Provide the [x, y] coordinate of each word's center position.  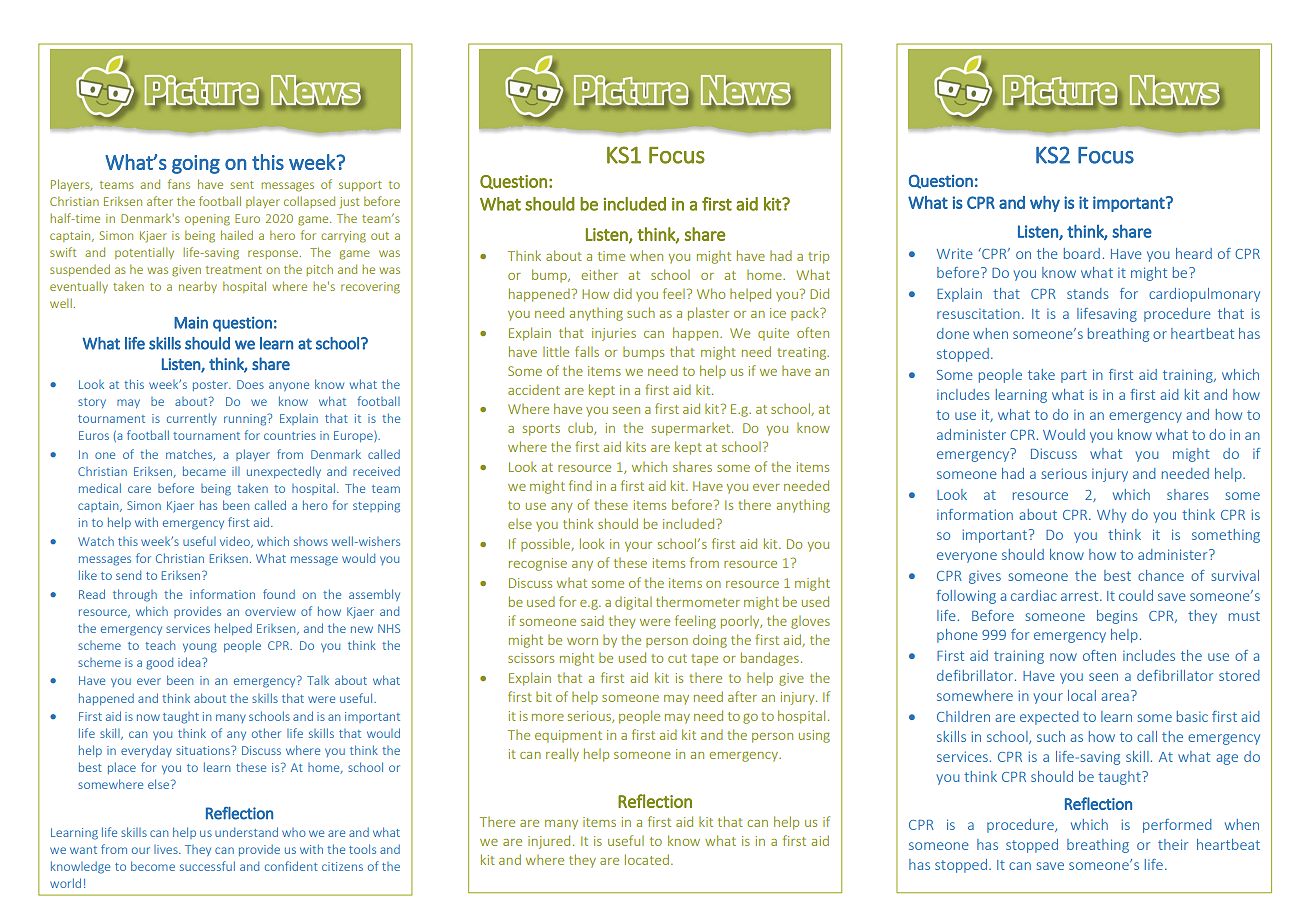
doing [710, 641]
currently [192, 419]
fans [179, 184]
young [200, 648]
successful [207, 866]
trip [818, 257]
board [1082, 253]
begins [1117, 617]
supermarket [692, 429]
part [1074, 376]
